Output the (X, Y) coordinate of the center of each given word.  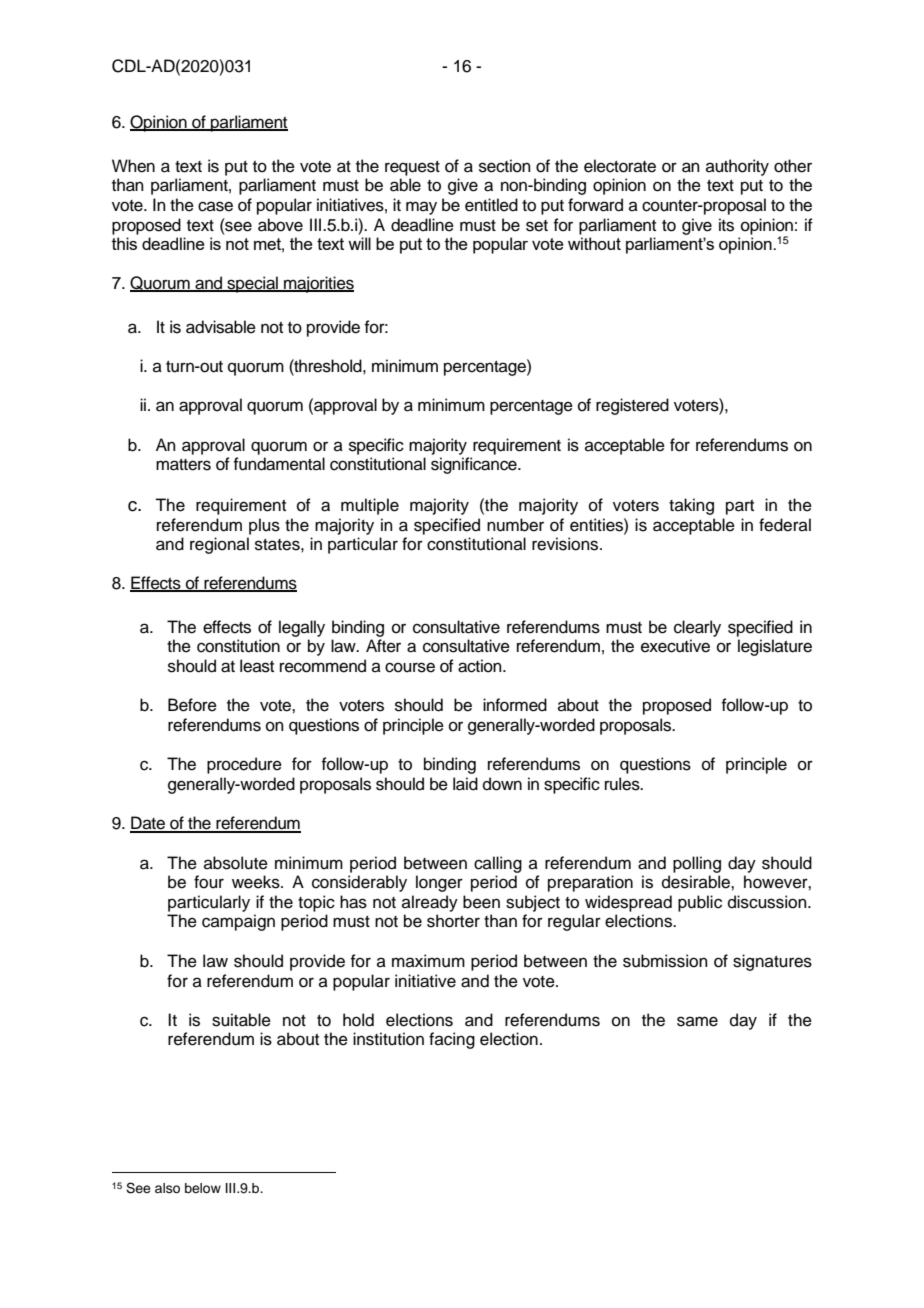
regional (219, 545)
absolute (236, 863)
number (515, 525)
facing (452, 1040)
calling (498, 864)
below (203, 1188)
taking (691, 506)
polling (697, 864)
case (215, 206)
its (726, 225)
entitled (491, 205)
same (697, 1021)
